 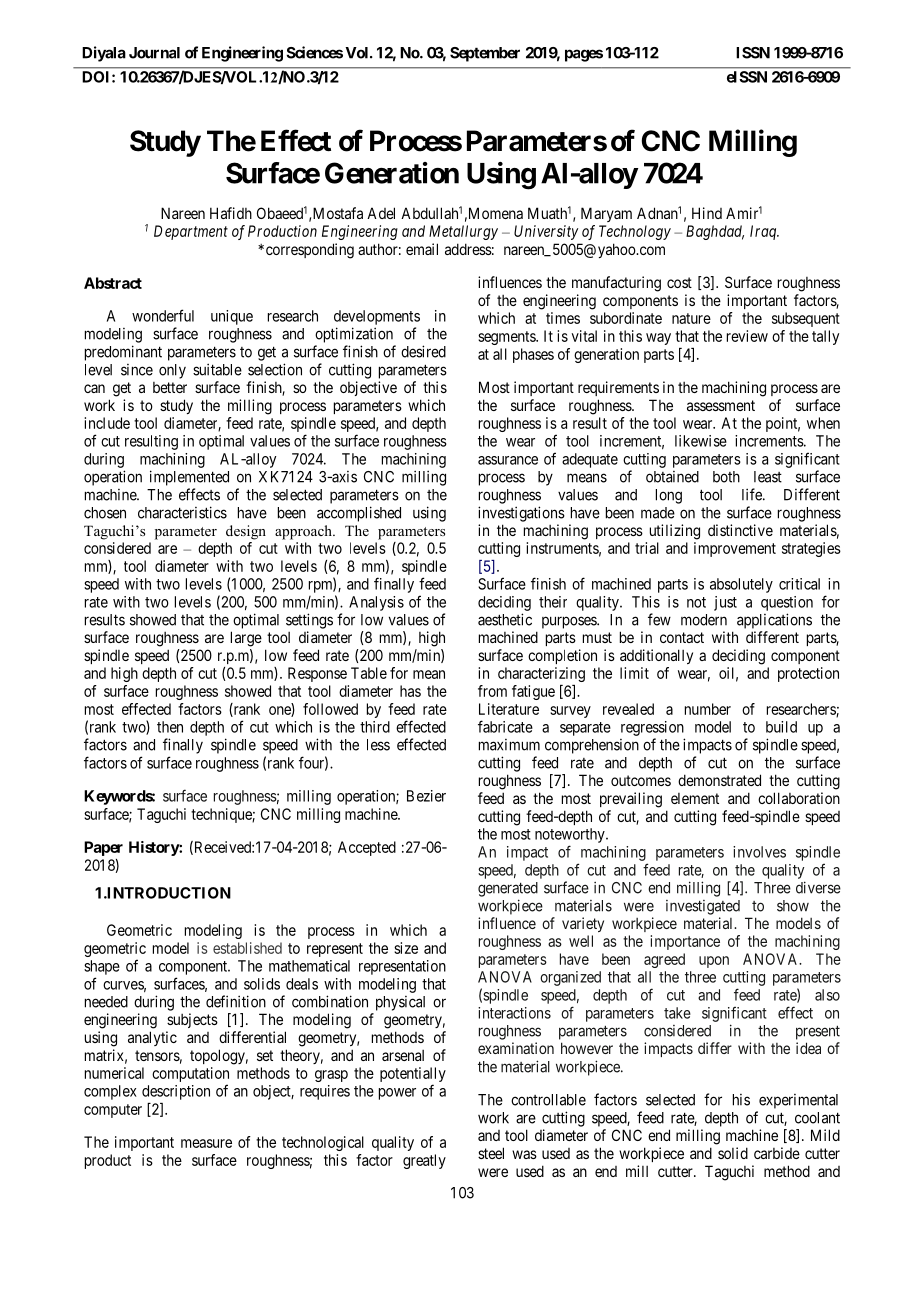 I want to click on measure, so click(x=206, y=1143).
